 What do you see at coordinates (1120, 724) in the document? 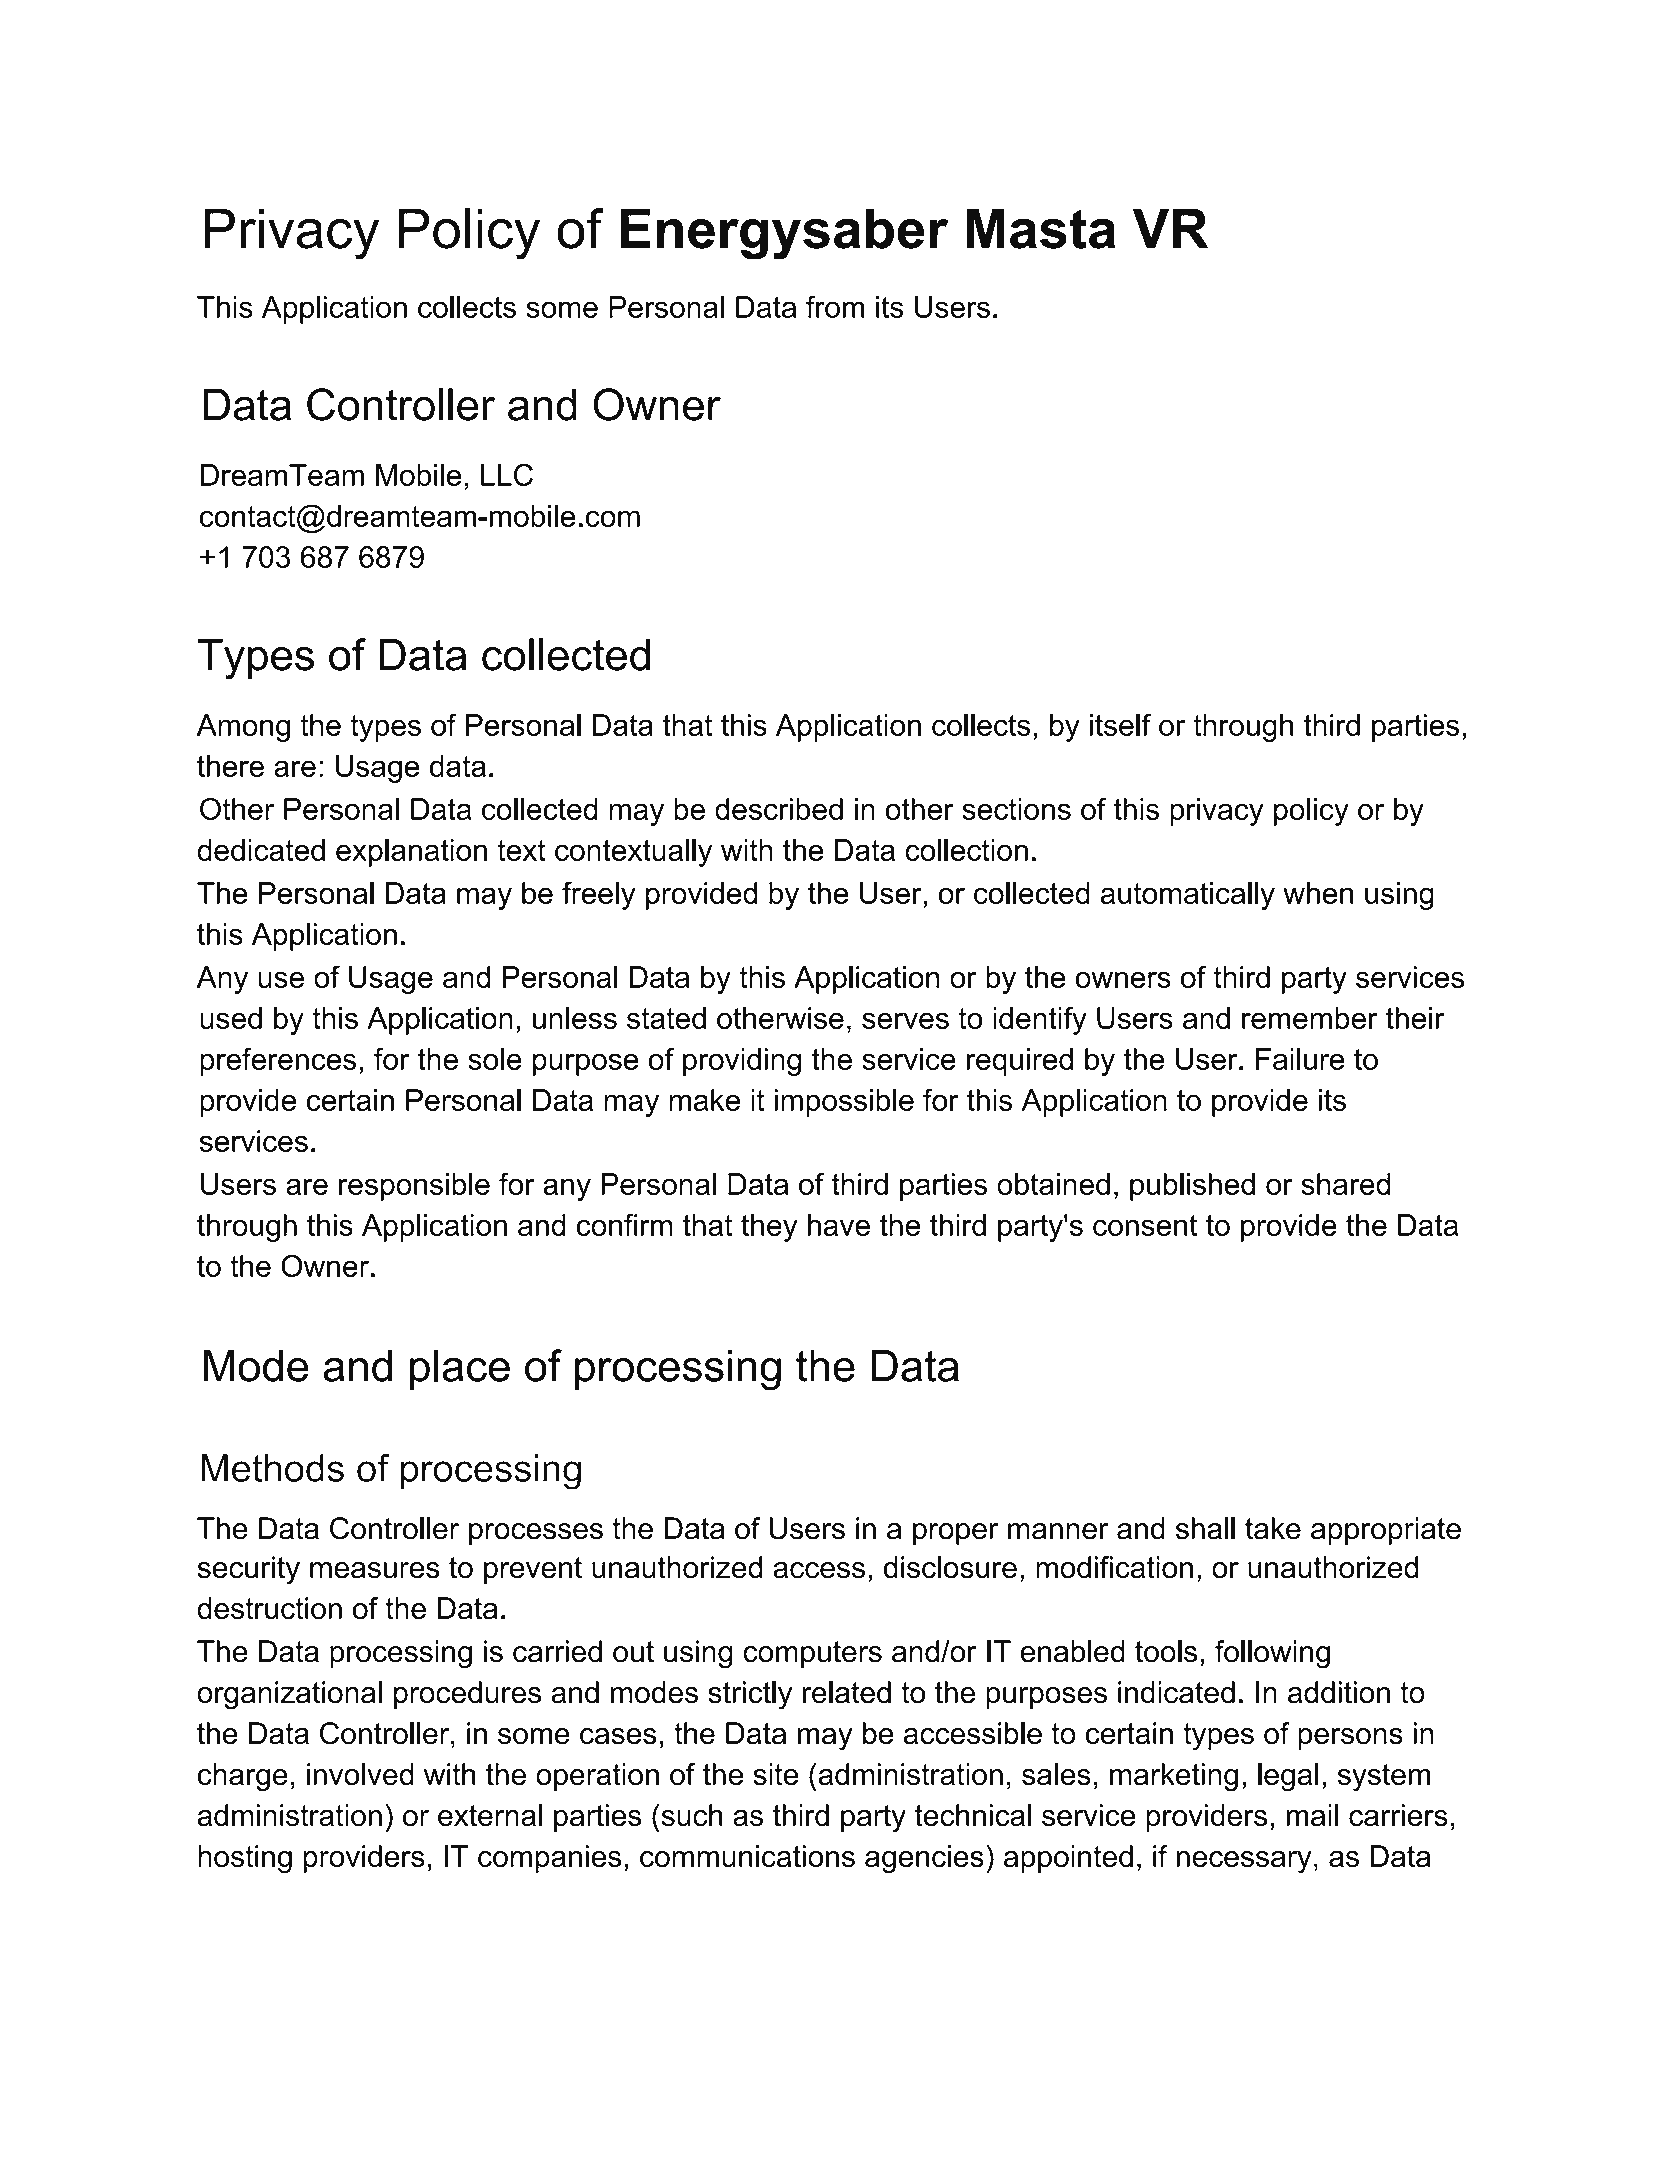
I see `itself` at bounding box center [1120, 724].
